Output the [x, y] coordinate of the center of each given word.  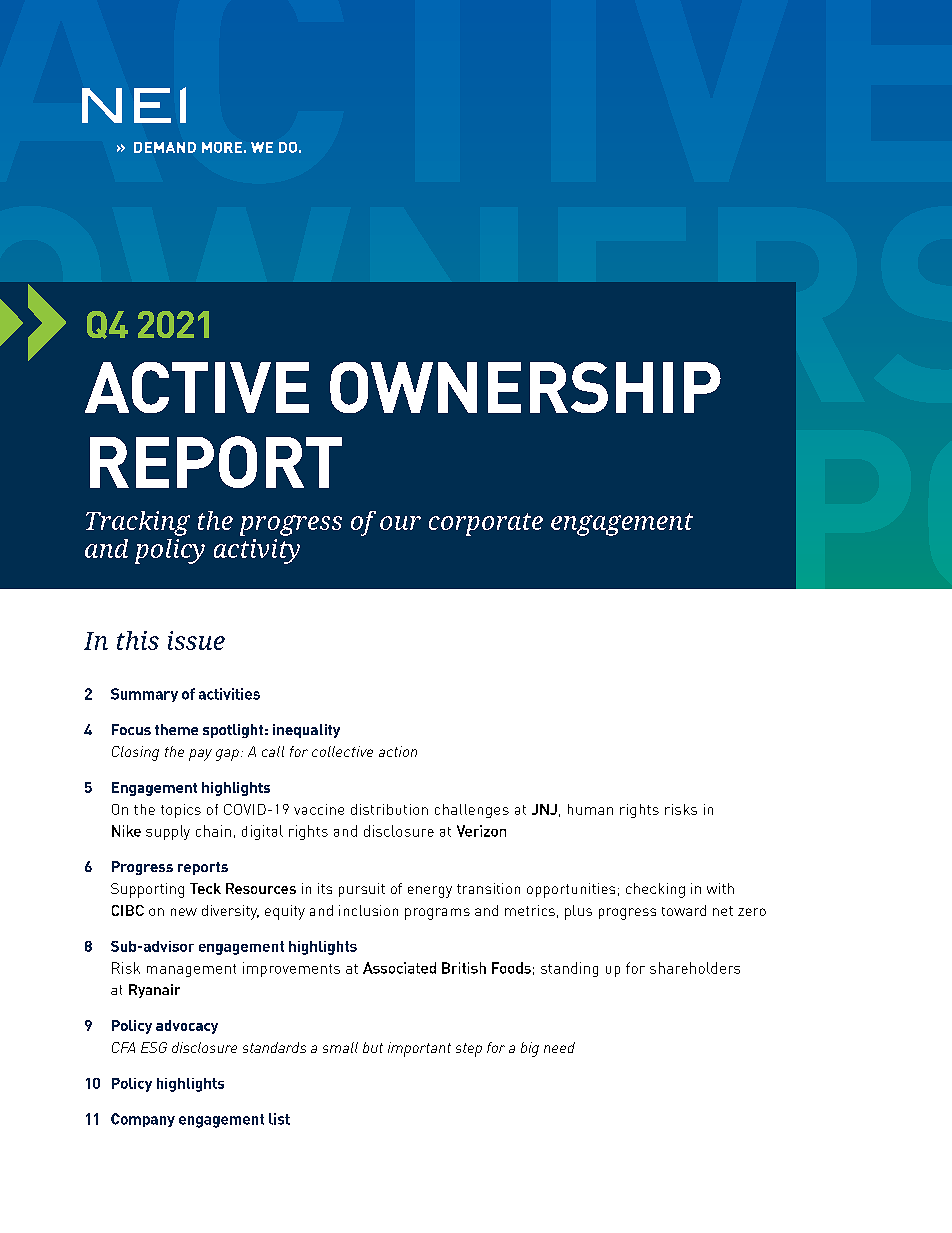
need [559, 1047]
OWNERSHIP [525, 387]
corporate [486, 524]
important [419, 1049]
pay [200, 755]
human [590, 809]
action [398, 751]
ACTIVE [197, 387]
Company [143, 1120]
